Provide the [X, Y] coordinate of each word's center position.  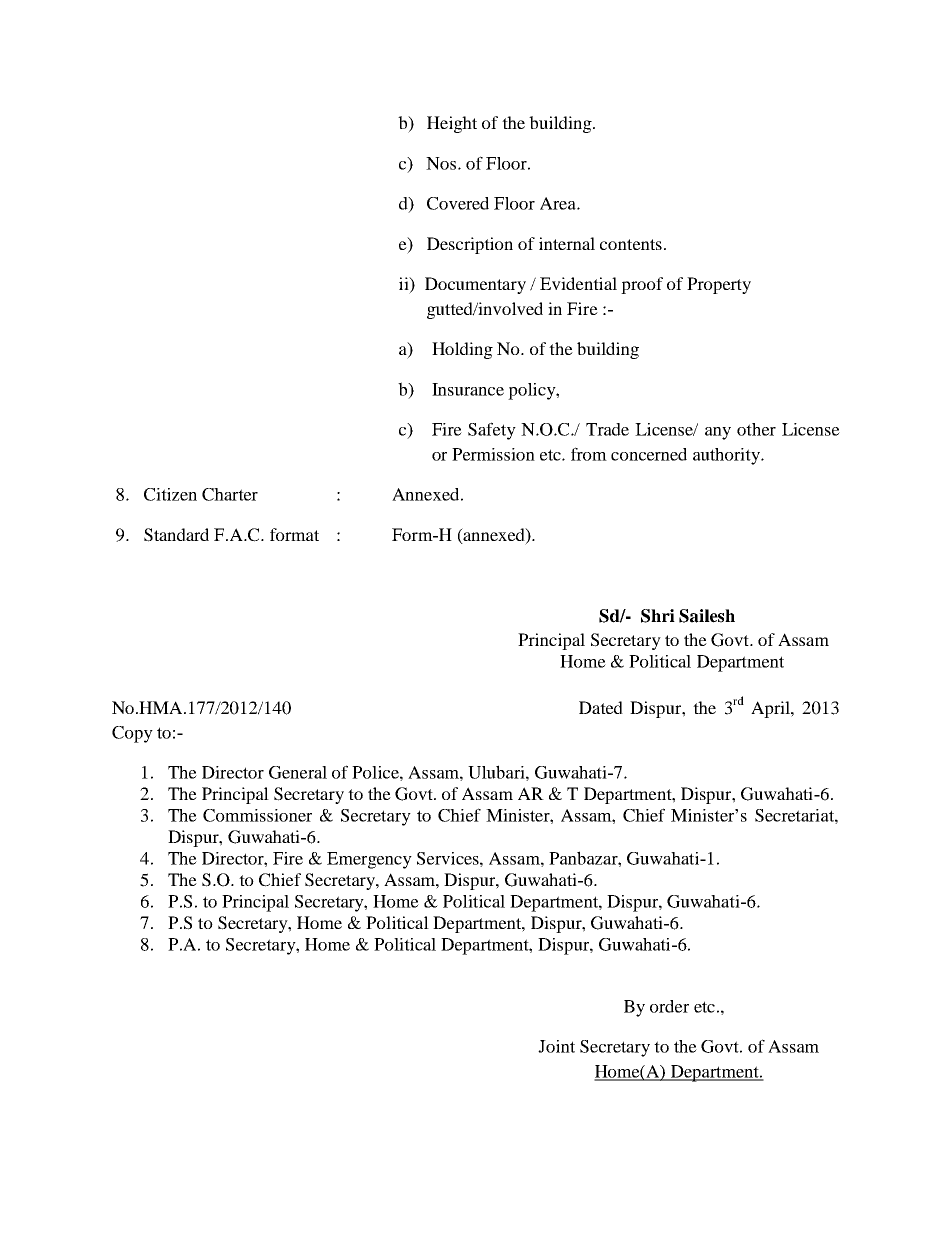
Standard [176, 535]
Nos [441, 163]
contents [631, 244]
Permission [493, 454]
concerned [649, 454]
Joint [556, 1046]
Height [452, 124]
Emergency [369, 860]
